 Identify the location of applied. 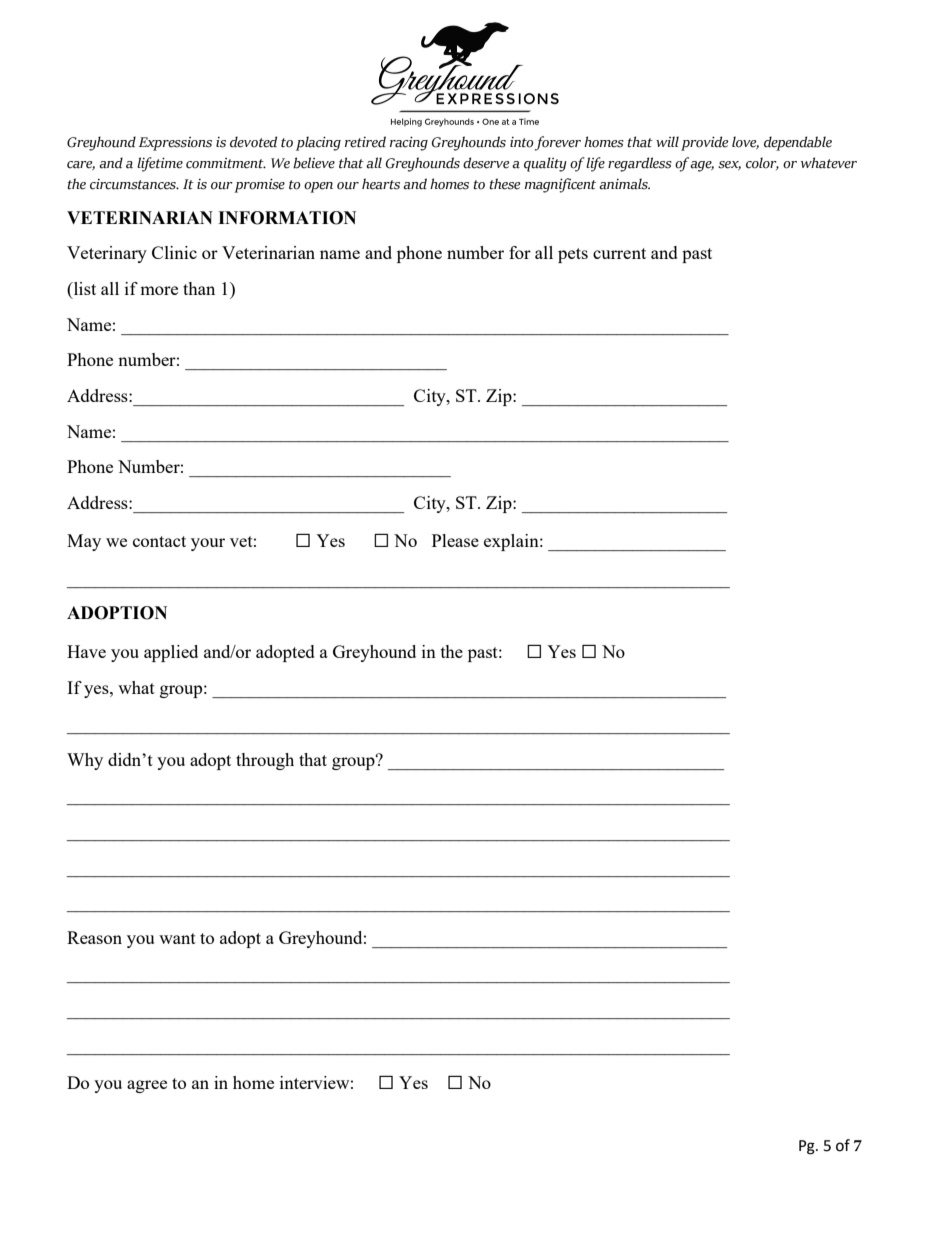
(171, 653).
